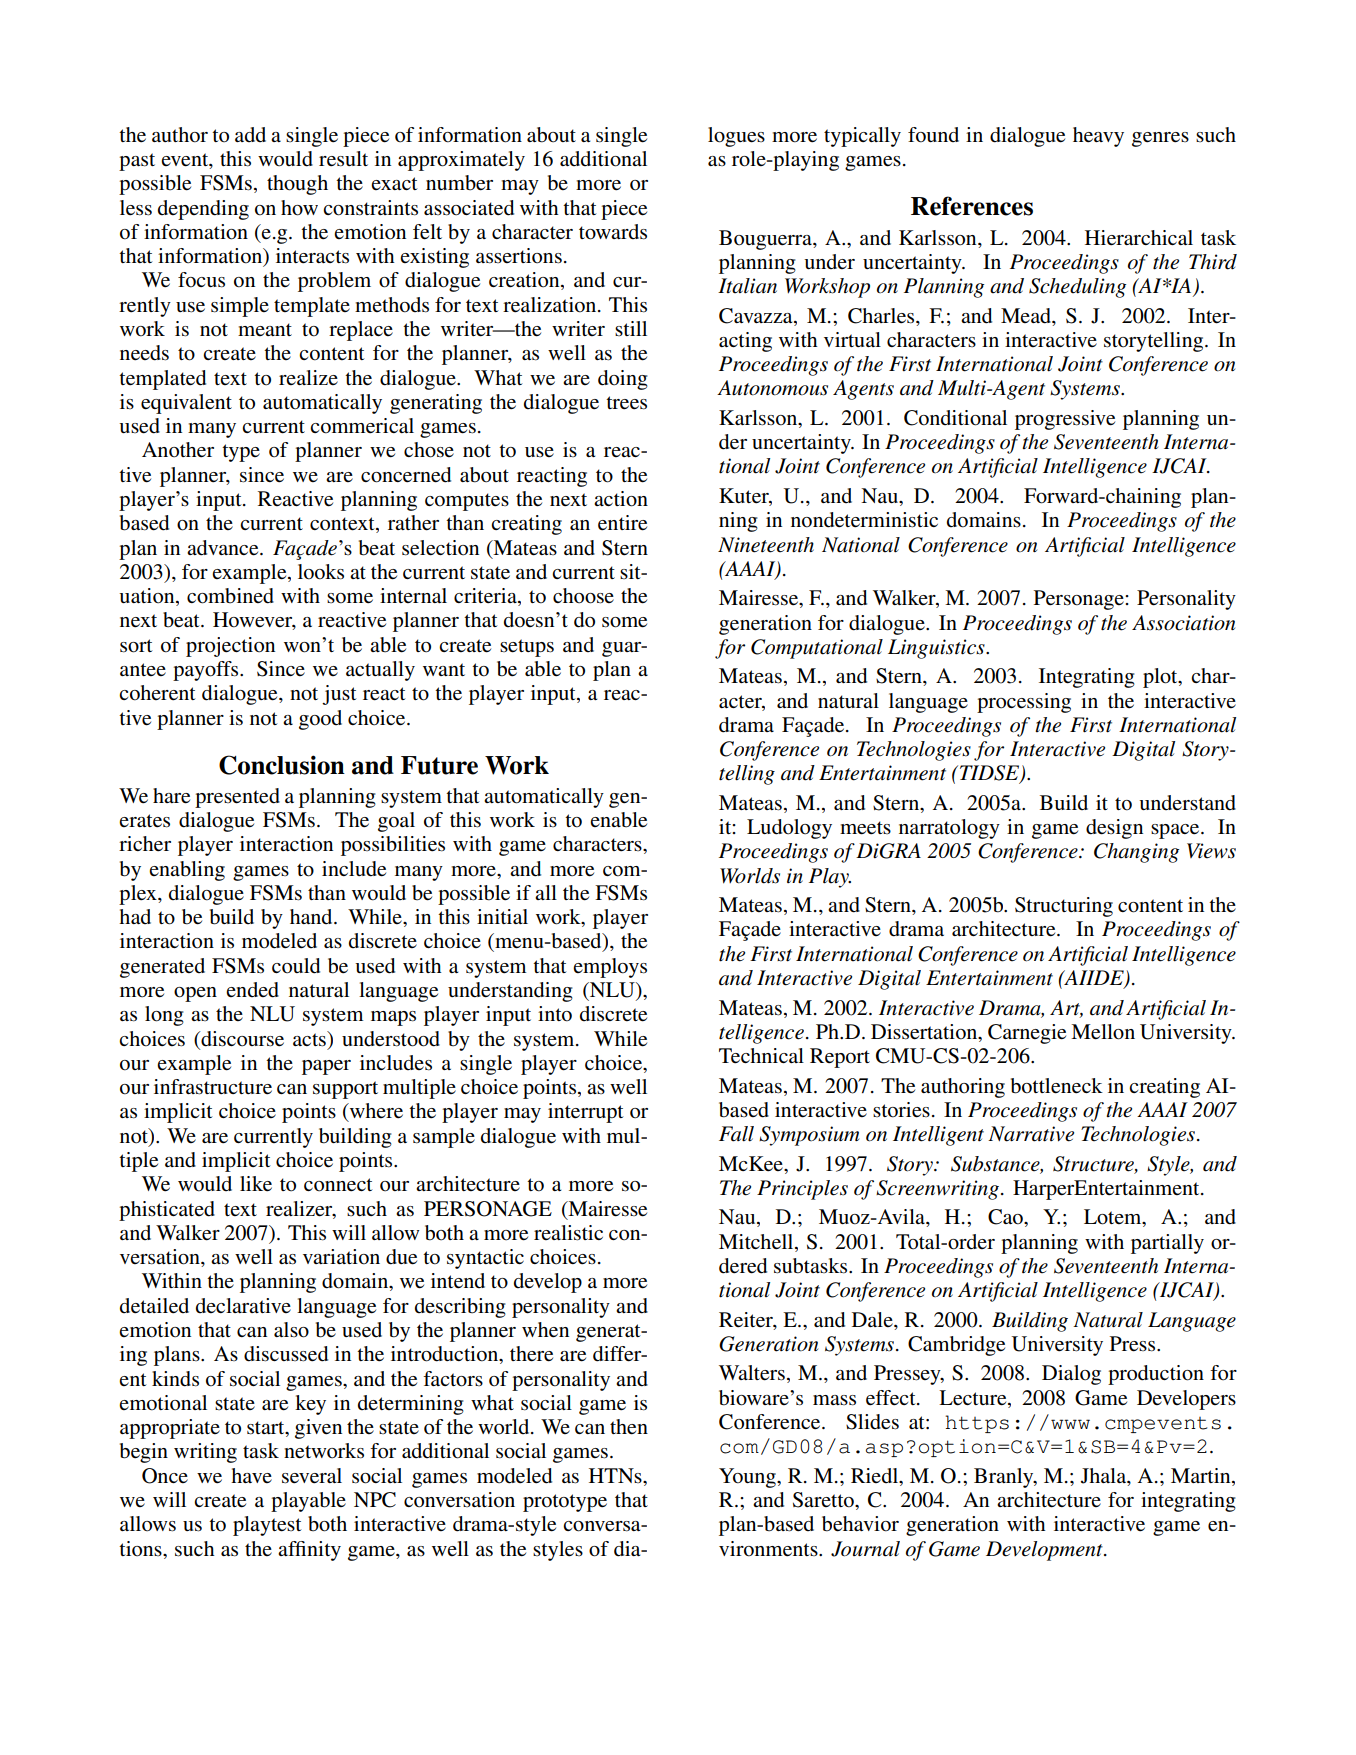 This image has width=1356, height=1755. I want to click on have, so click(251, 1475).
